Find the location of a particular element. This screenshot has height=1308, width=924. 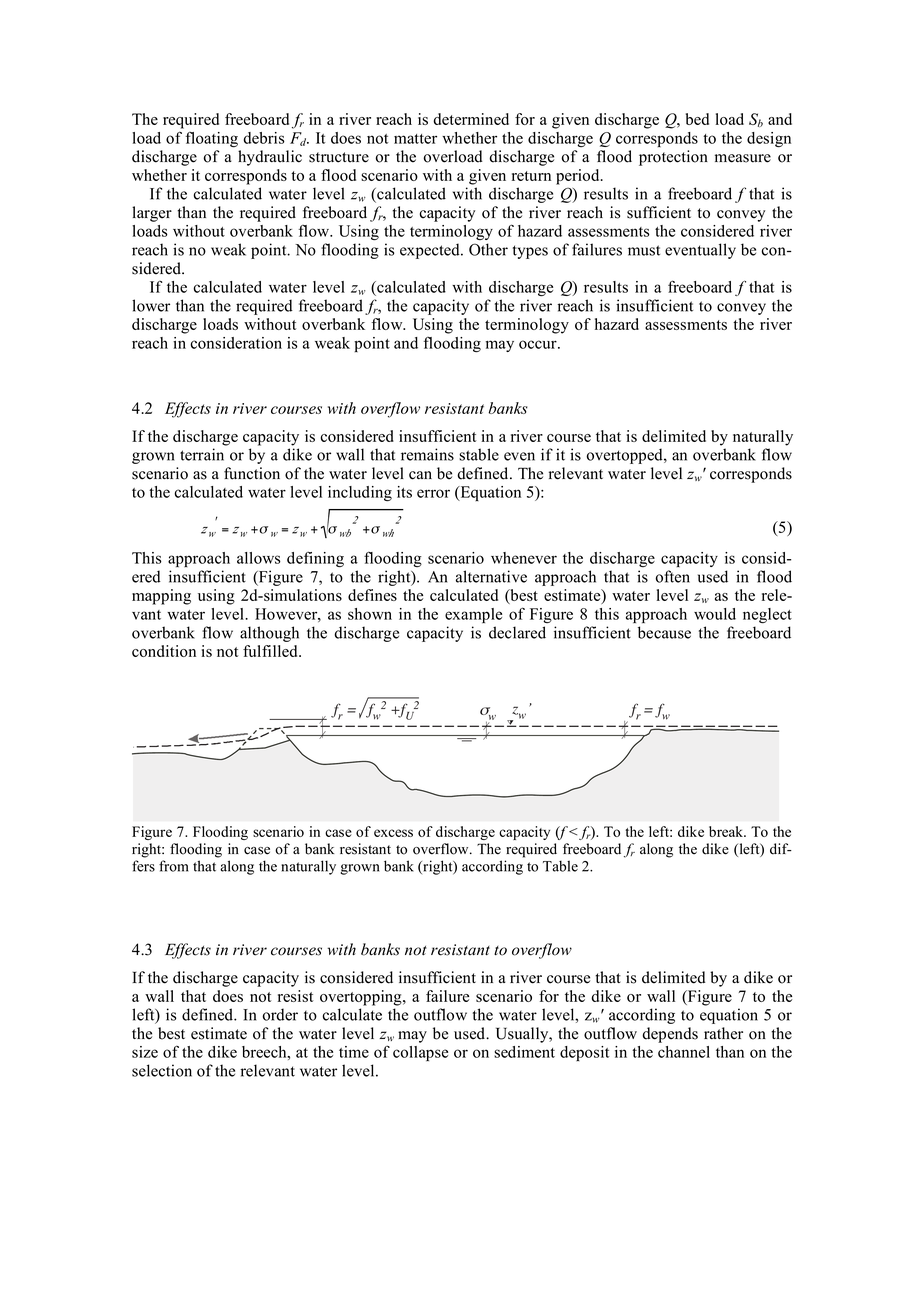

collapse is located at coordinates (420, 1053).
